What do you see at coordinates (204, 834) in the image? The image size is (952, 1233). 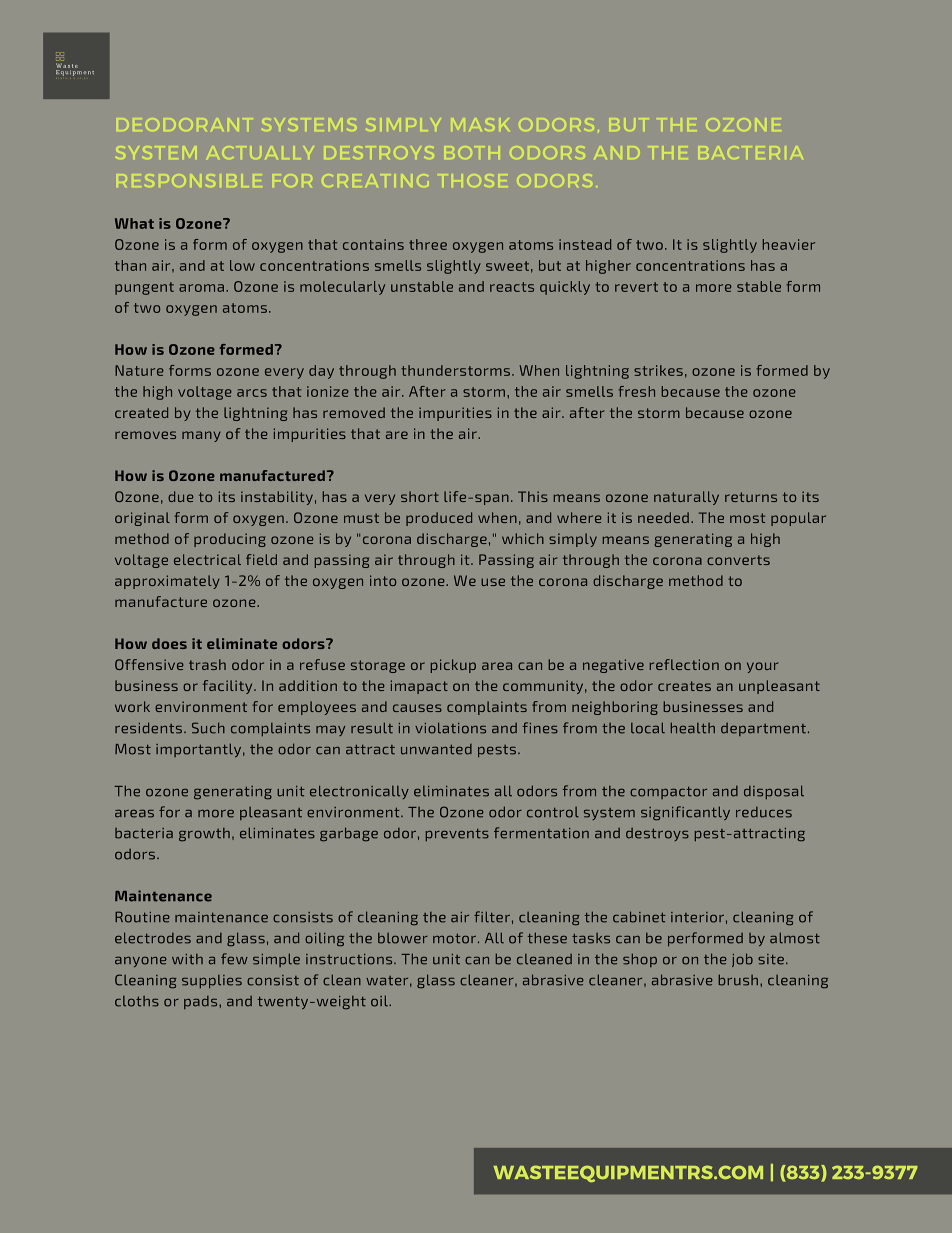 I see `growth` at bounding box center [204, 834].
